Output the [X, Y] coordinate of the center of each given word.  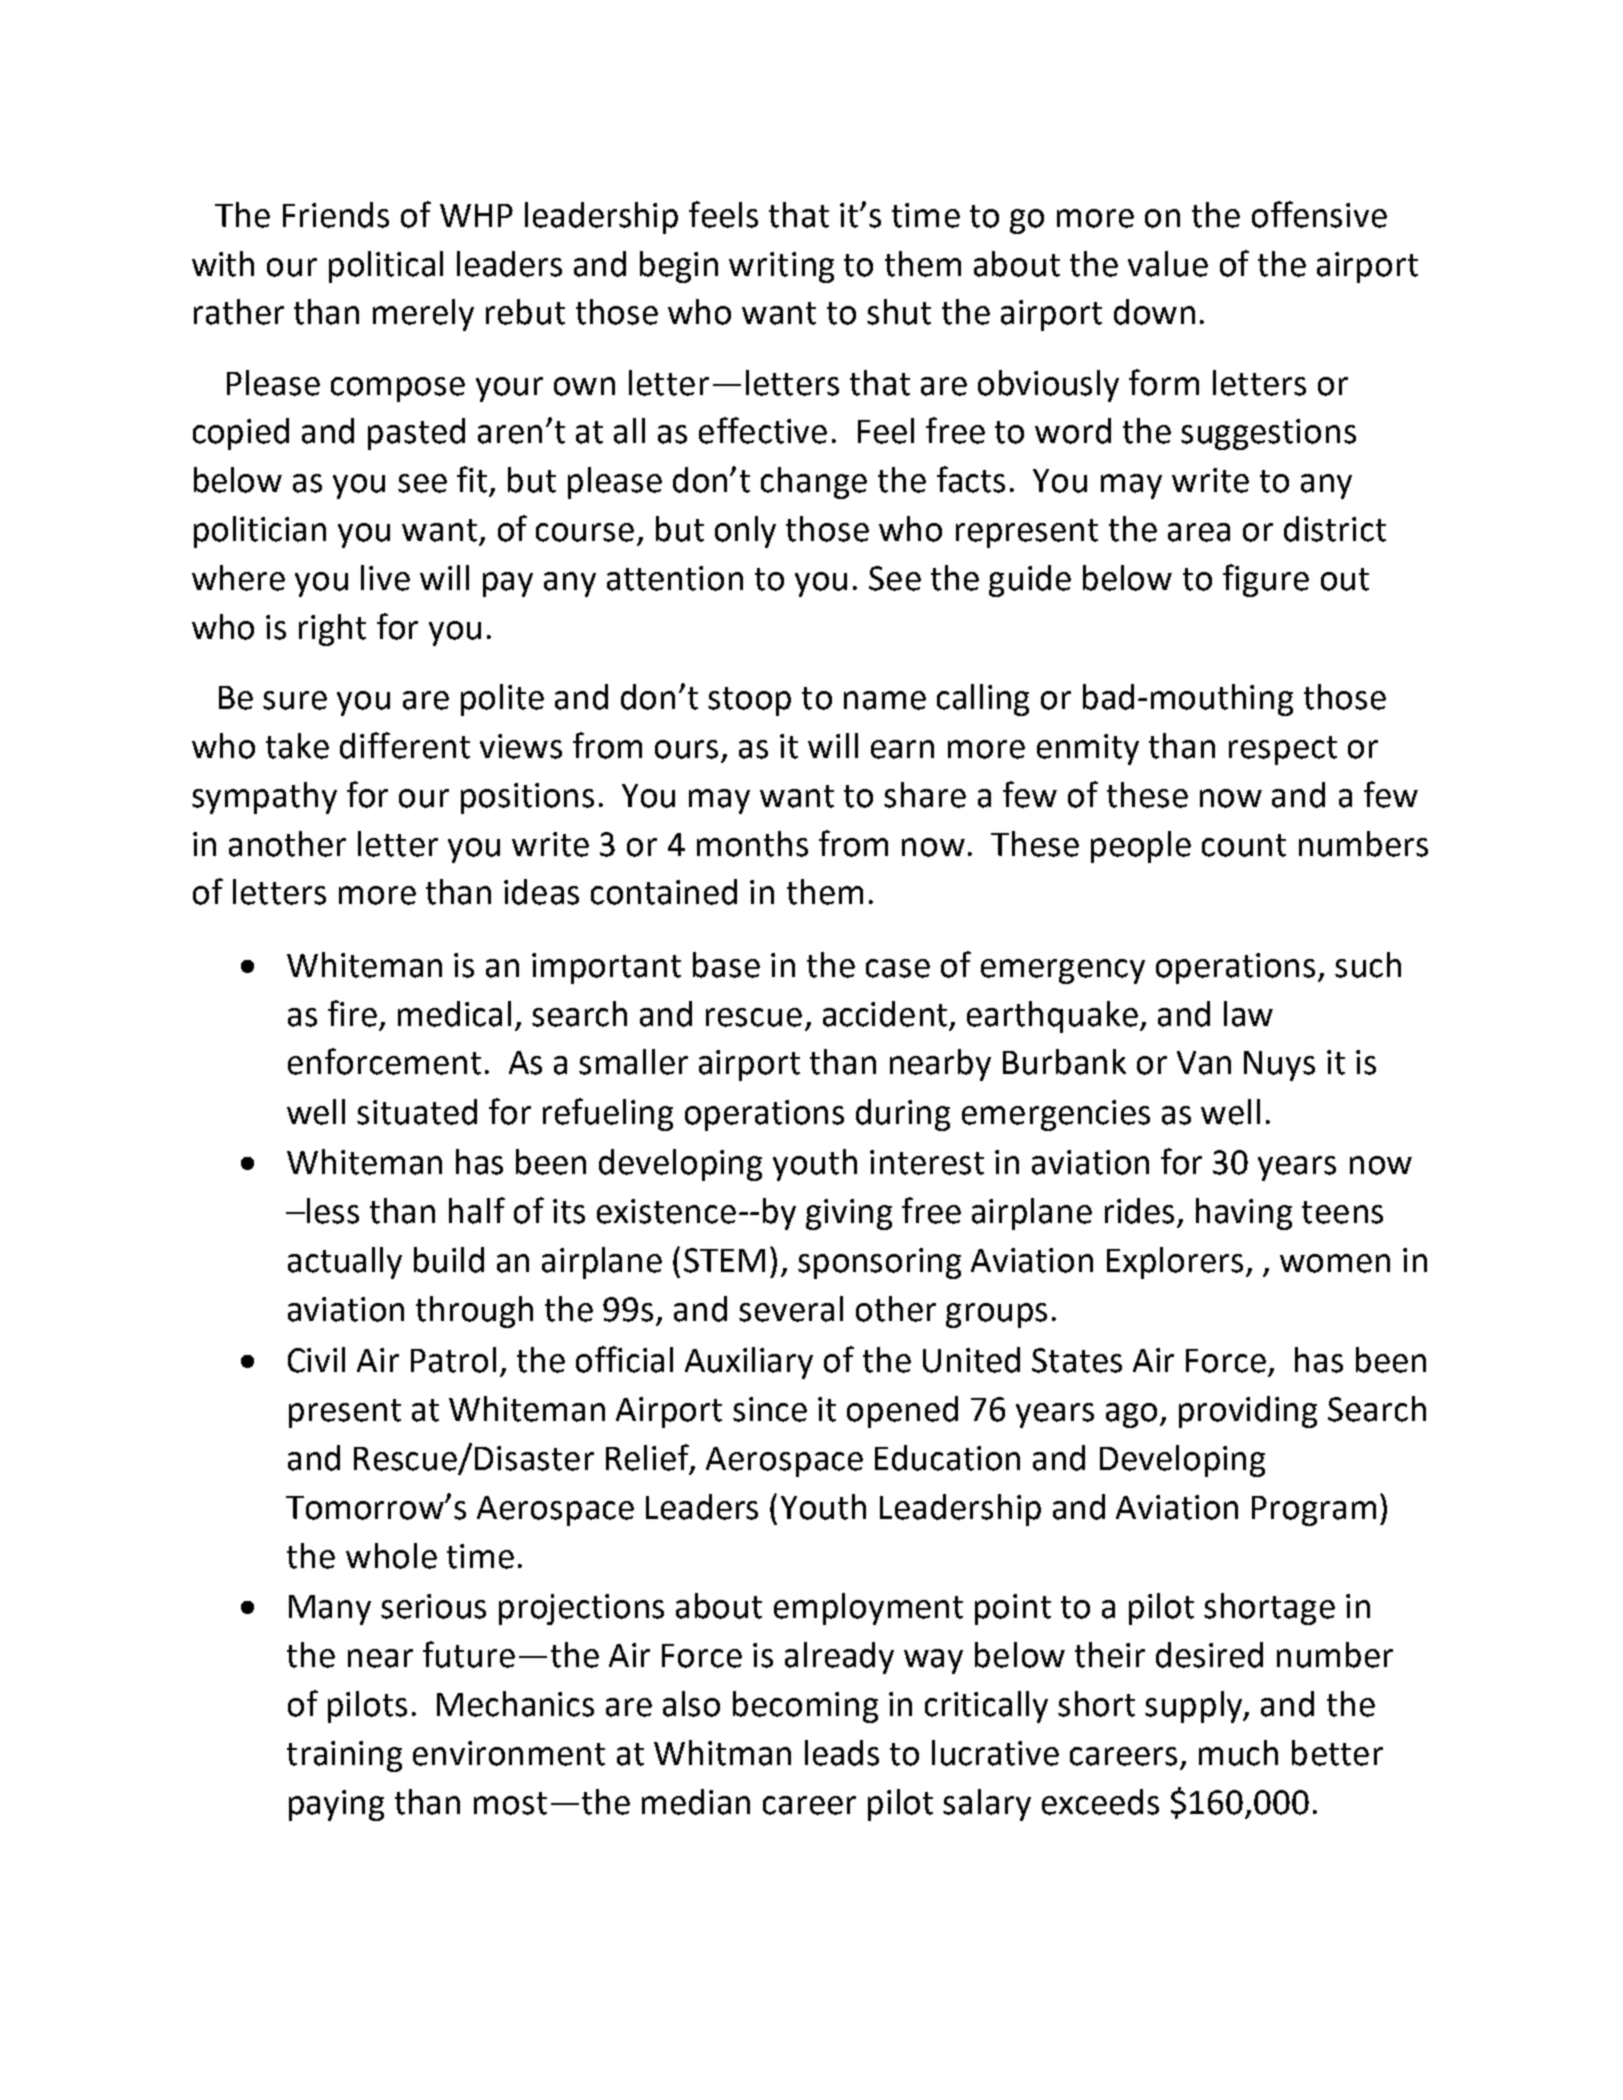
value [1168, 264]
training [344, 1756]
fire [352, 1013]
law [1248, 1014]
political [386, 267]
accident [885, 1014]
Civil [316, 1360]
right [332, 630]
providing [1248, 1412]
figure [1266, 580]
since [770, 1409]
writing [781, 267]
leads [842, 1753]
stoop [749, 701]
